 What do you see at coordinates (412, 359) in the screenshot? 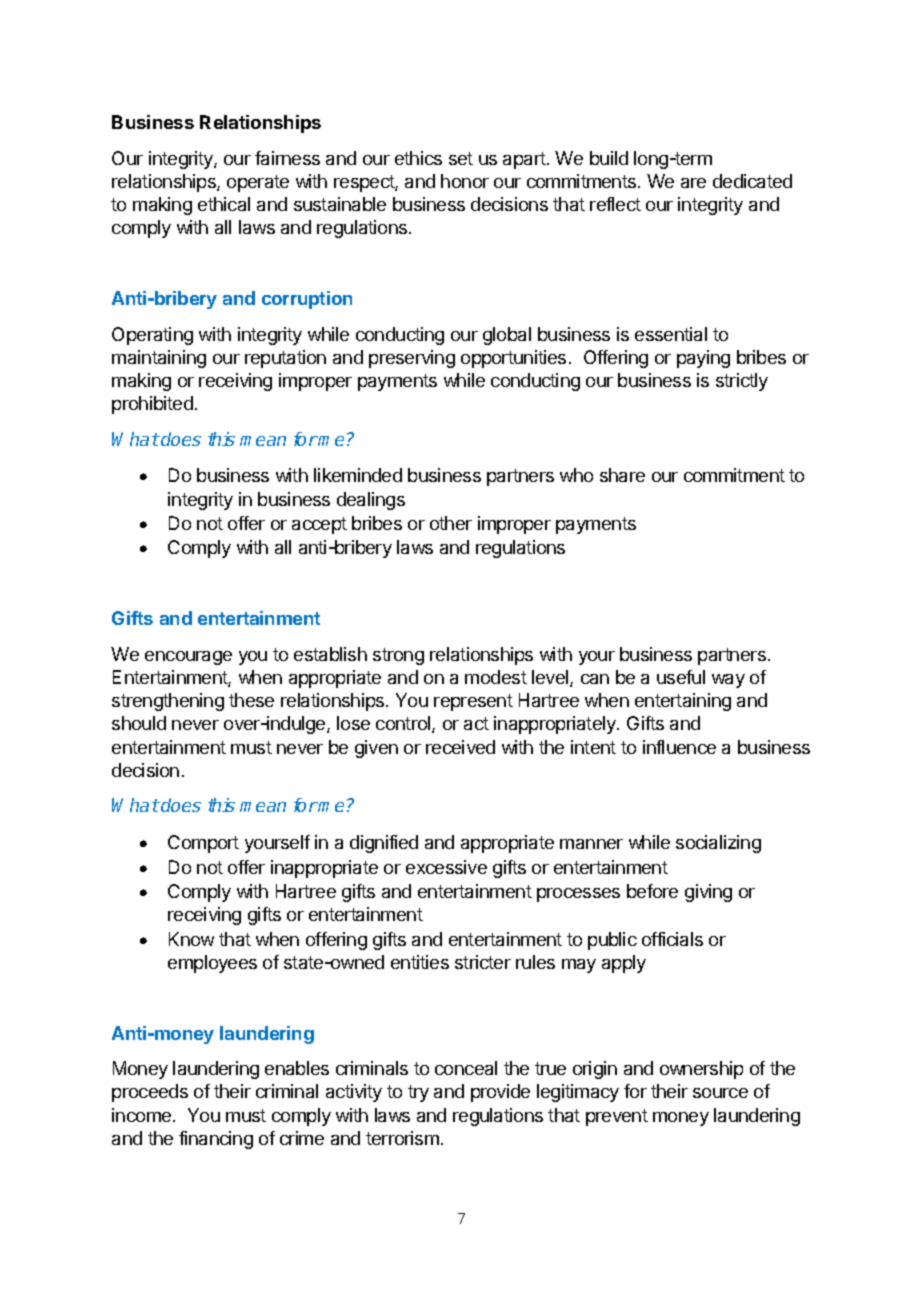
I see `preserving` at bounding box center [412, 359].
